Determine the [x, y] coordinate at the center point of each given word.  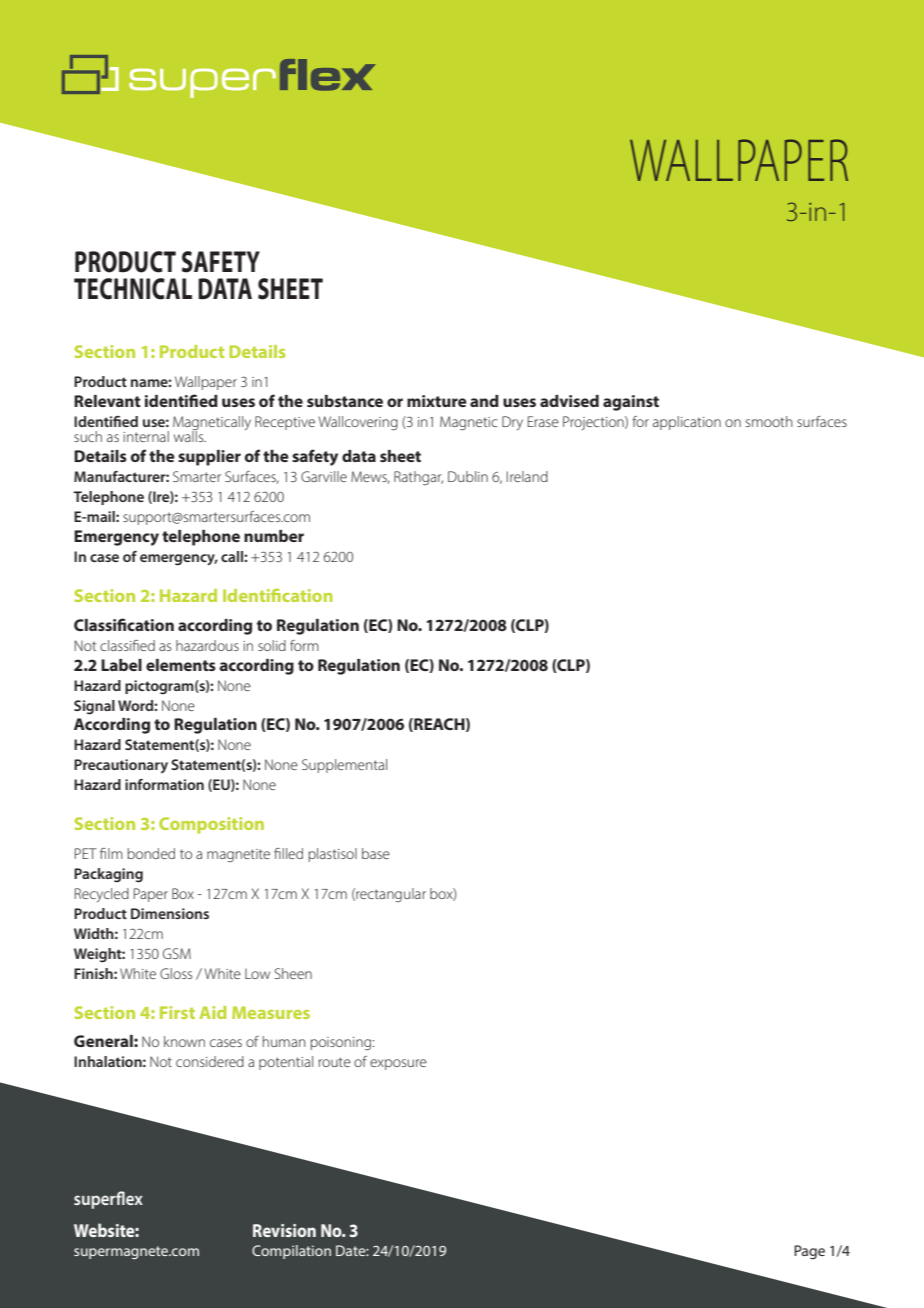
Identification [278, 595]
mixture [437, 401]
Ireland [527, 476]
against [631, 403]
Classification [124, 624]
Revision [284, 1230]
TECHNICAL [133, 289]
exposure [398, 1064]
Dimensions [170, 913]
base [376, 853]
